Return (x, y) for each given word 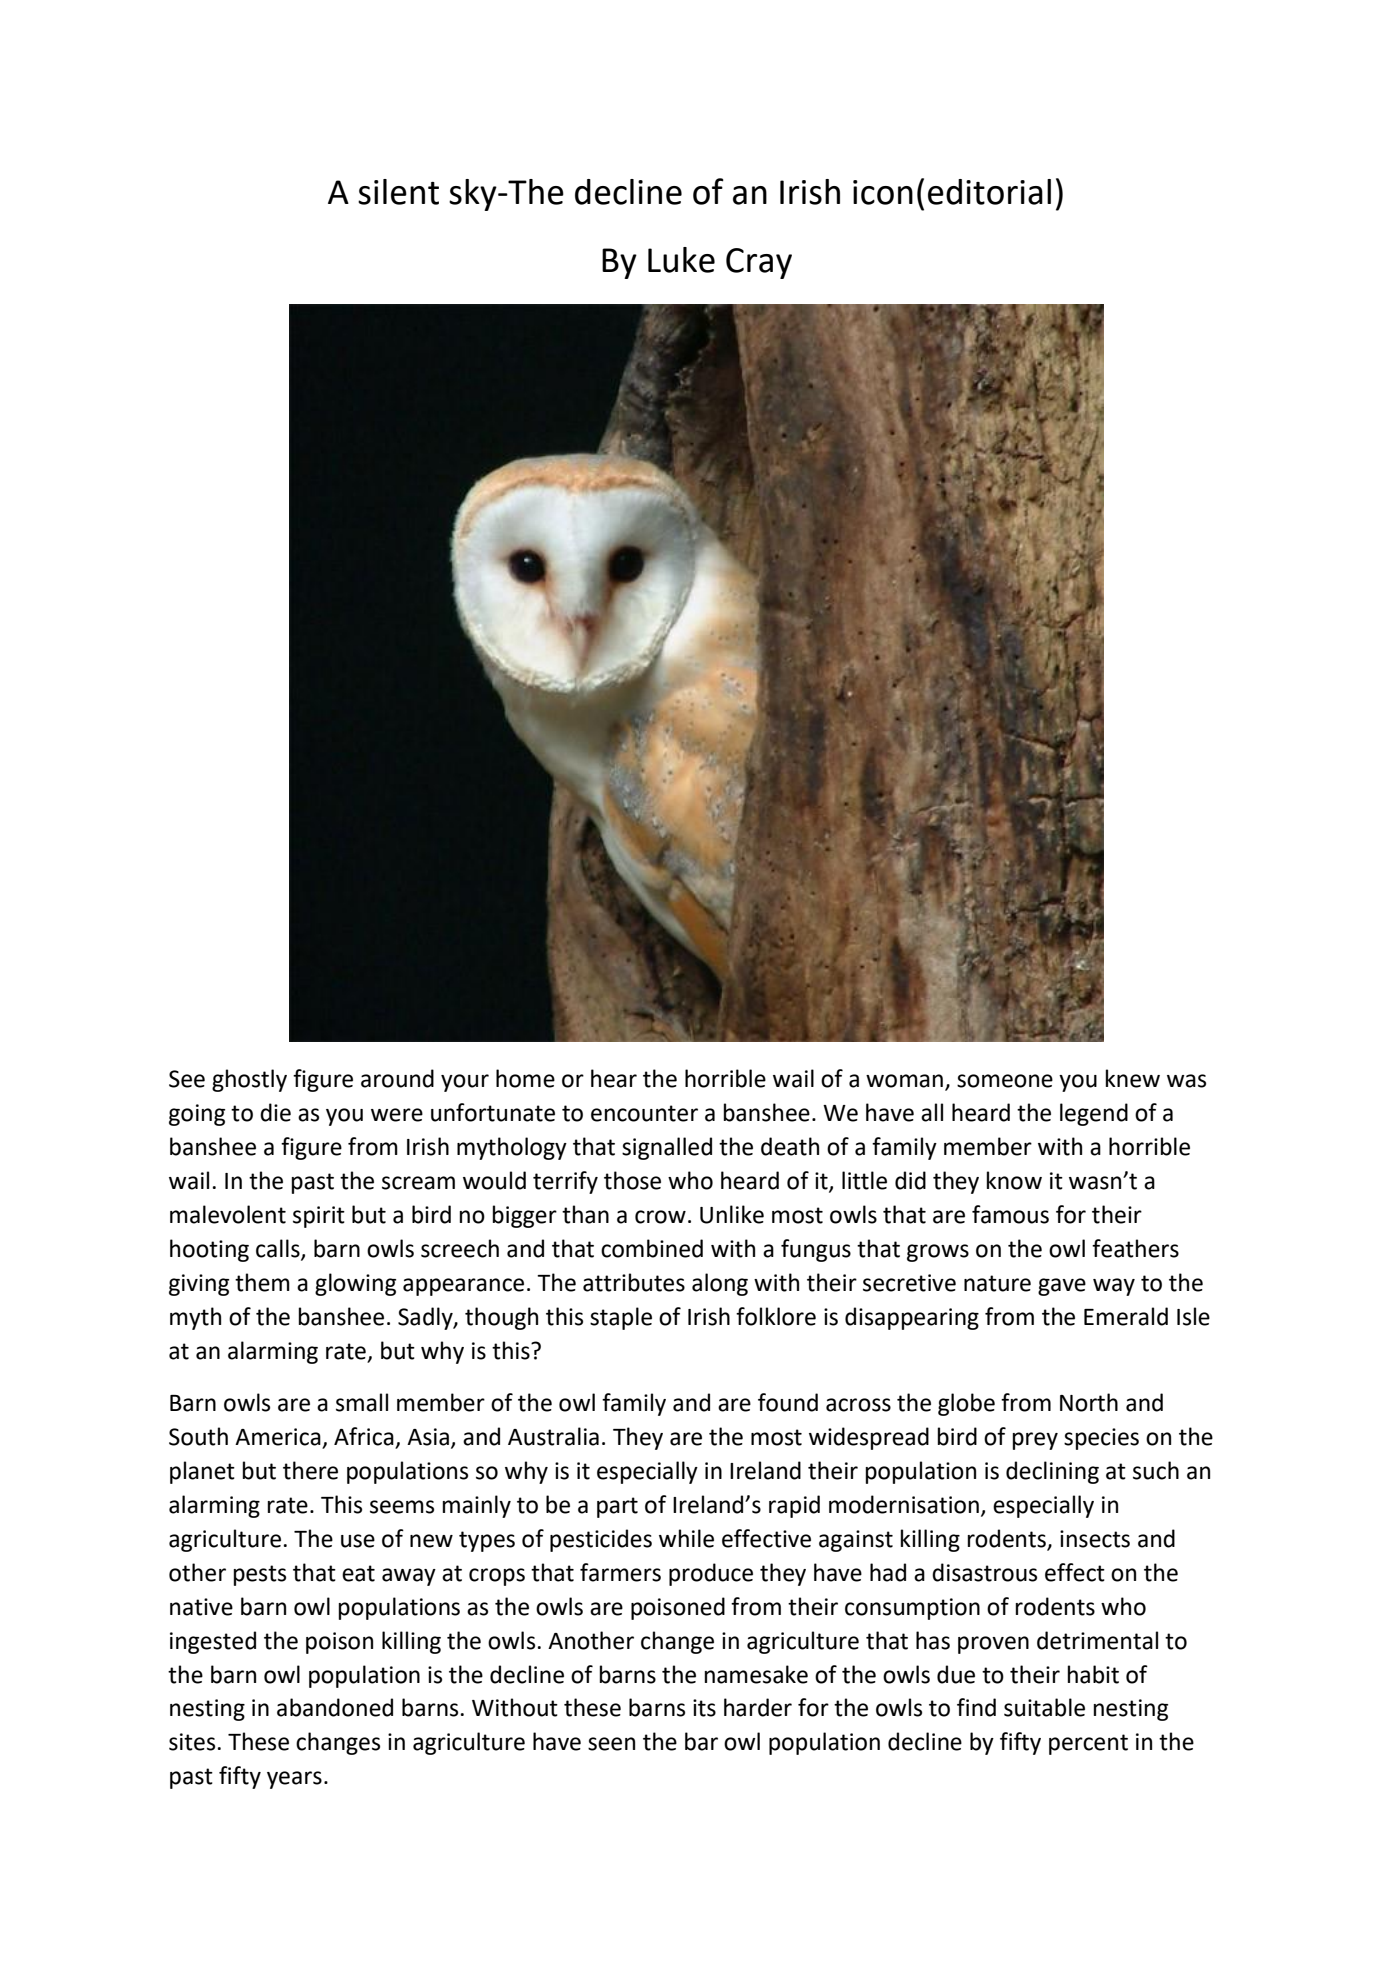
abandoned (335, 1707)
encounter (644, 1113)
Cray (759, 263)
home (525, 1078)
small (362, 1402)
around (397, 1078)
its (704, 1708)
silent (398, 192)
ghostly (249, 1080)
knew (1133, 1078)
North (1089, 1402)
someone (1005, 1081)
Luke (681, 260)
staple (621, 1318)
